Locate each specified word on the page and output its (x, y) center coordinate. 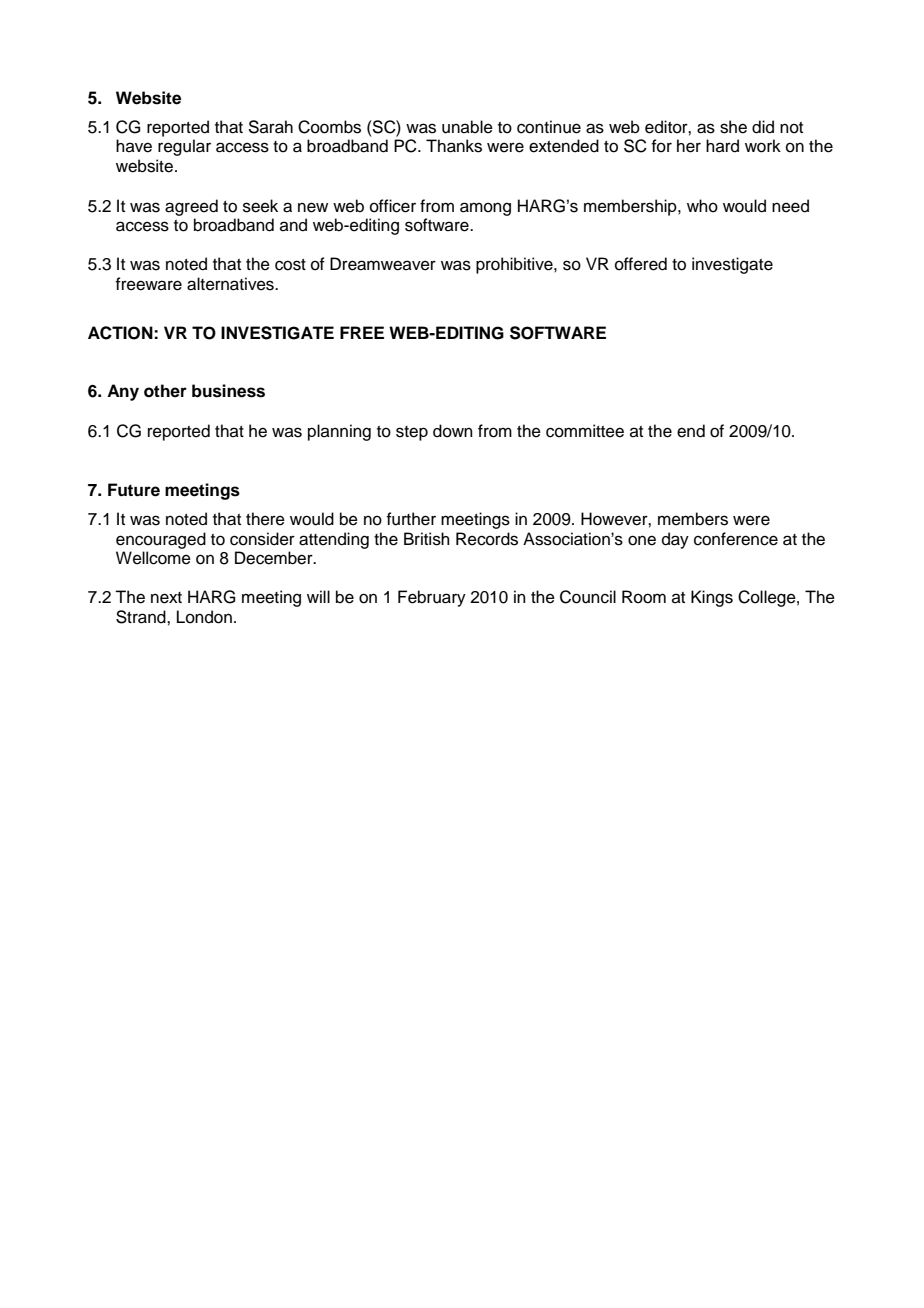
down (453, 431)
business (228, 391)
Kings (712, 598)
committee (585, 431)
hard (722, 146)
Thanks (454, 146)
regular (184, 147)
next (166, 598)
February (432, 598)
